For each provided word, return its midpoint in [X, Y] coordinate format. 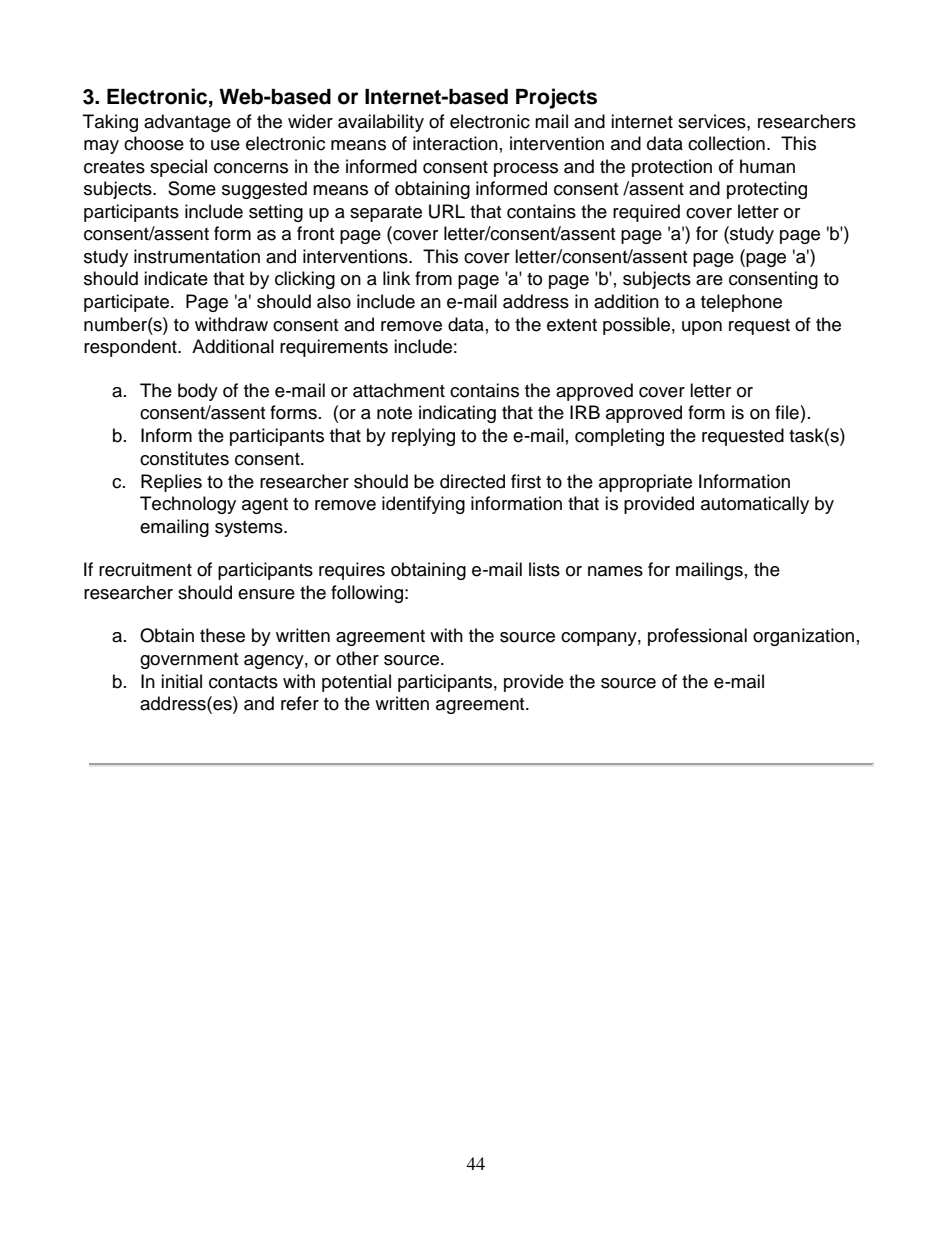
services [713, 121]
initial [181, 681]
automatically [755, 505]
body [198, 392]
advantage [187, 123]
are [709, 280]
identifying [423, 505]
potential [356, 683]
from [433, 278]
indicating [457, 414]
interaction [455, 143]
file [787, 412]
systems [250, 529]
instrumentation [197, 256]
